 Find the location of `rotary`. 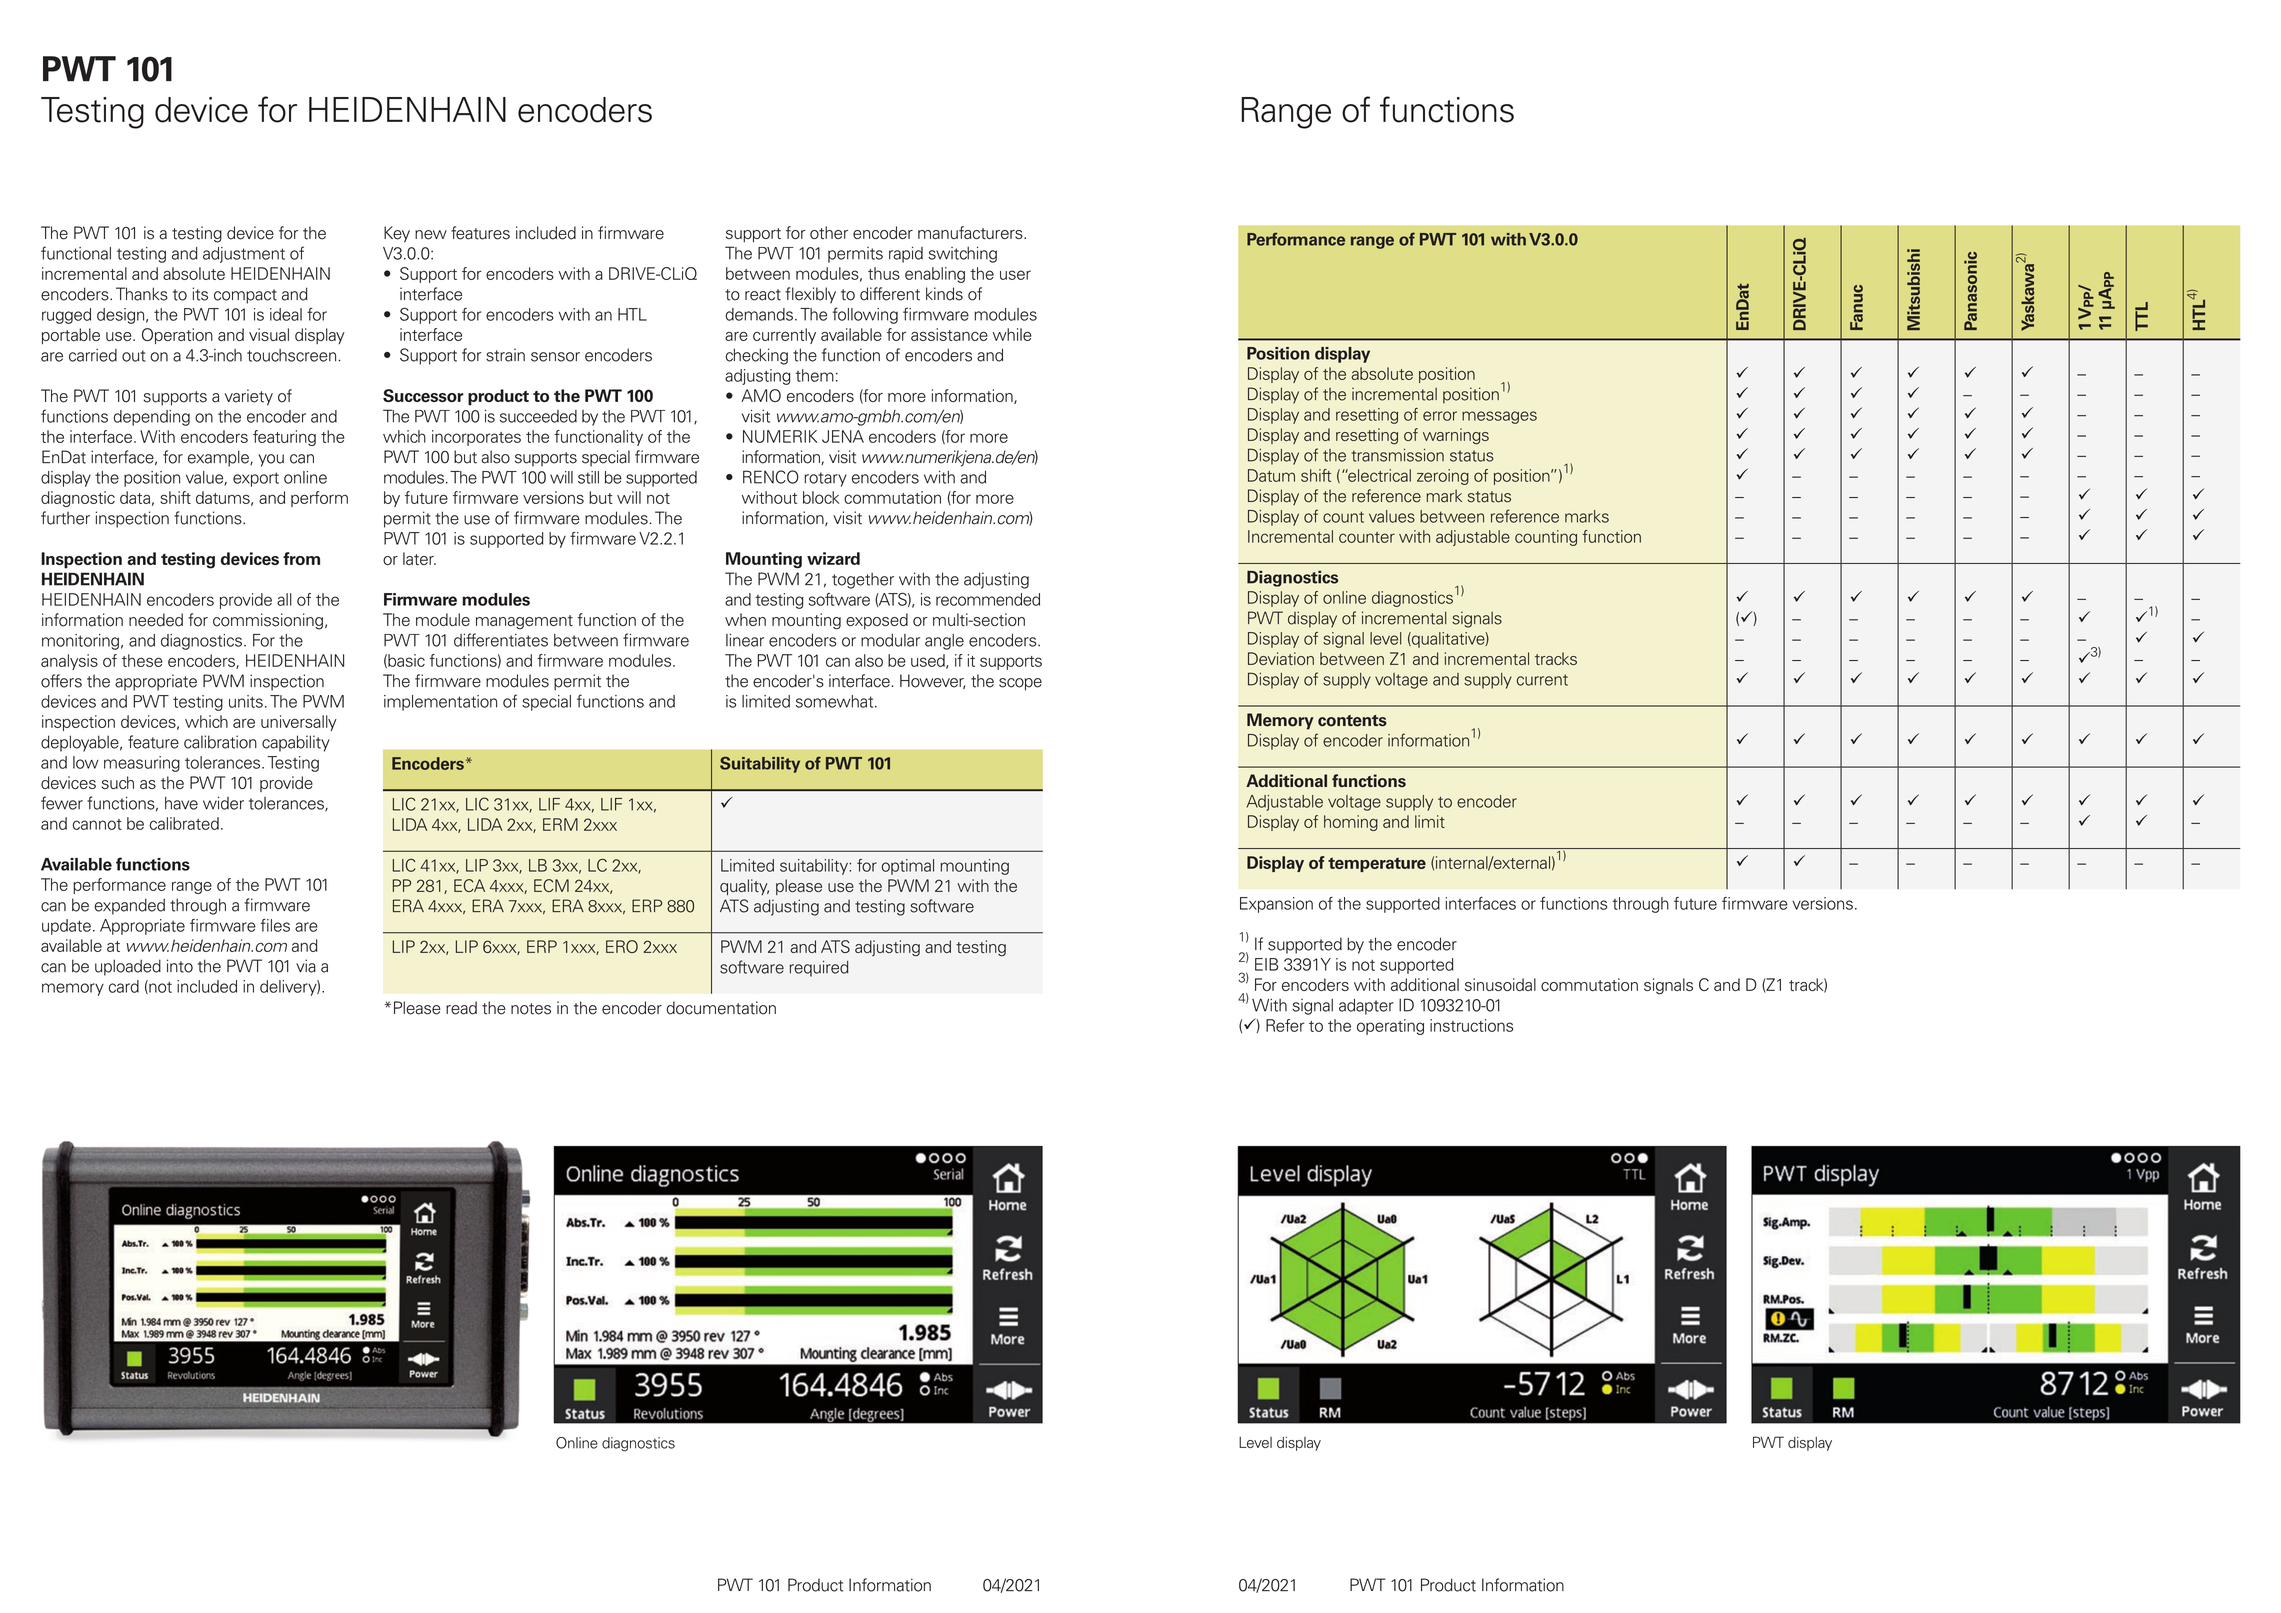

rotary is located at coordinates (825, 479).
